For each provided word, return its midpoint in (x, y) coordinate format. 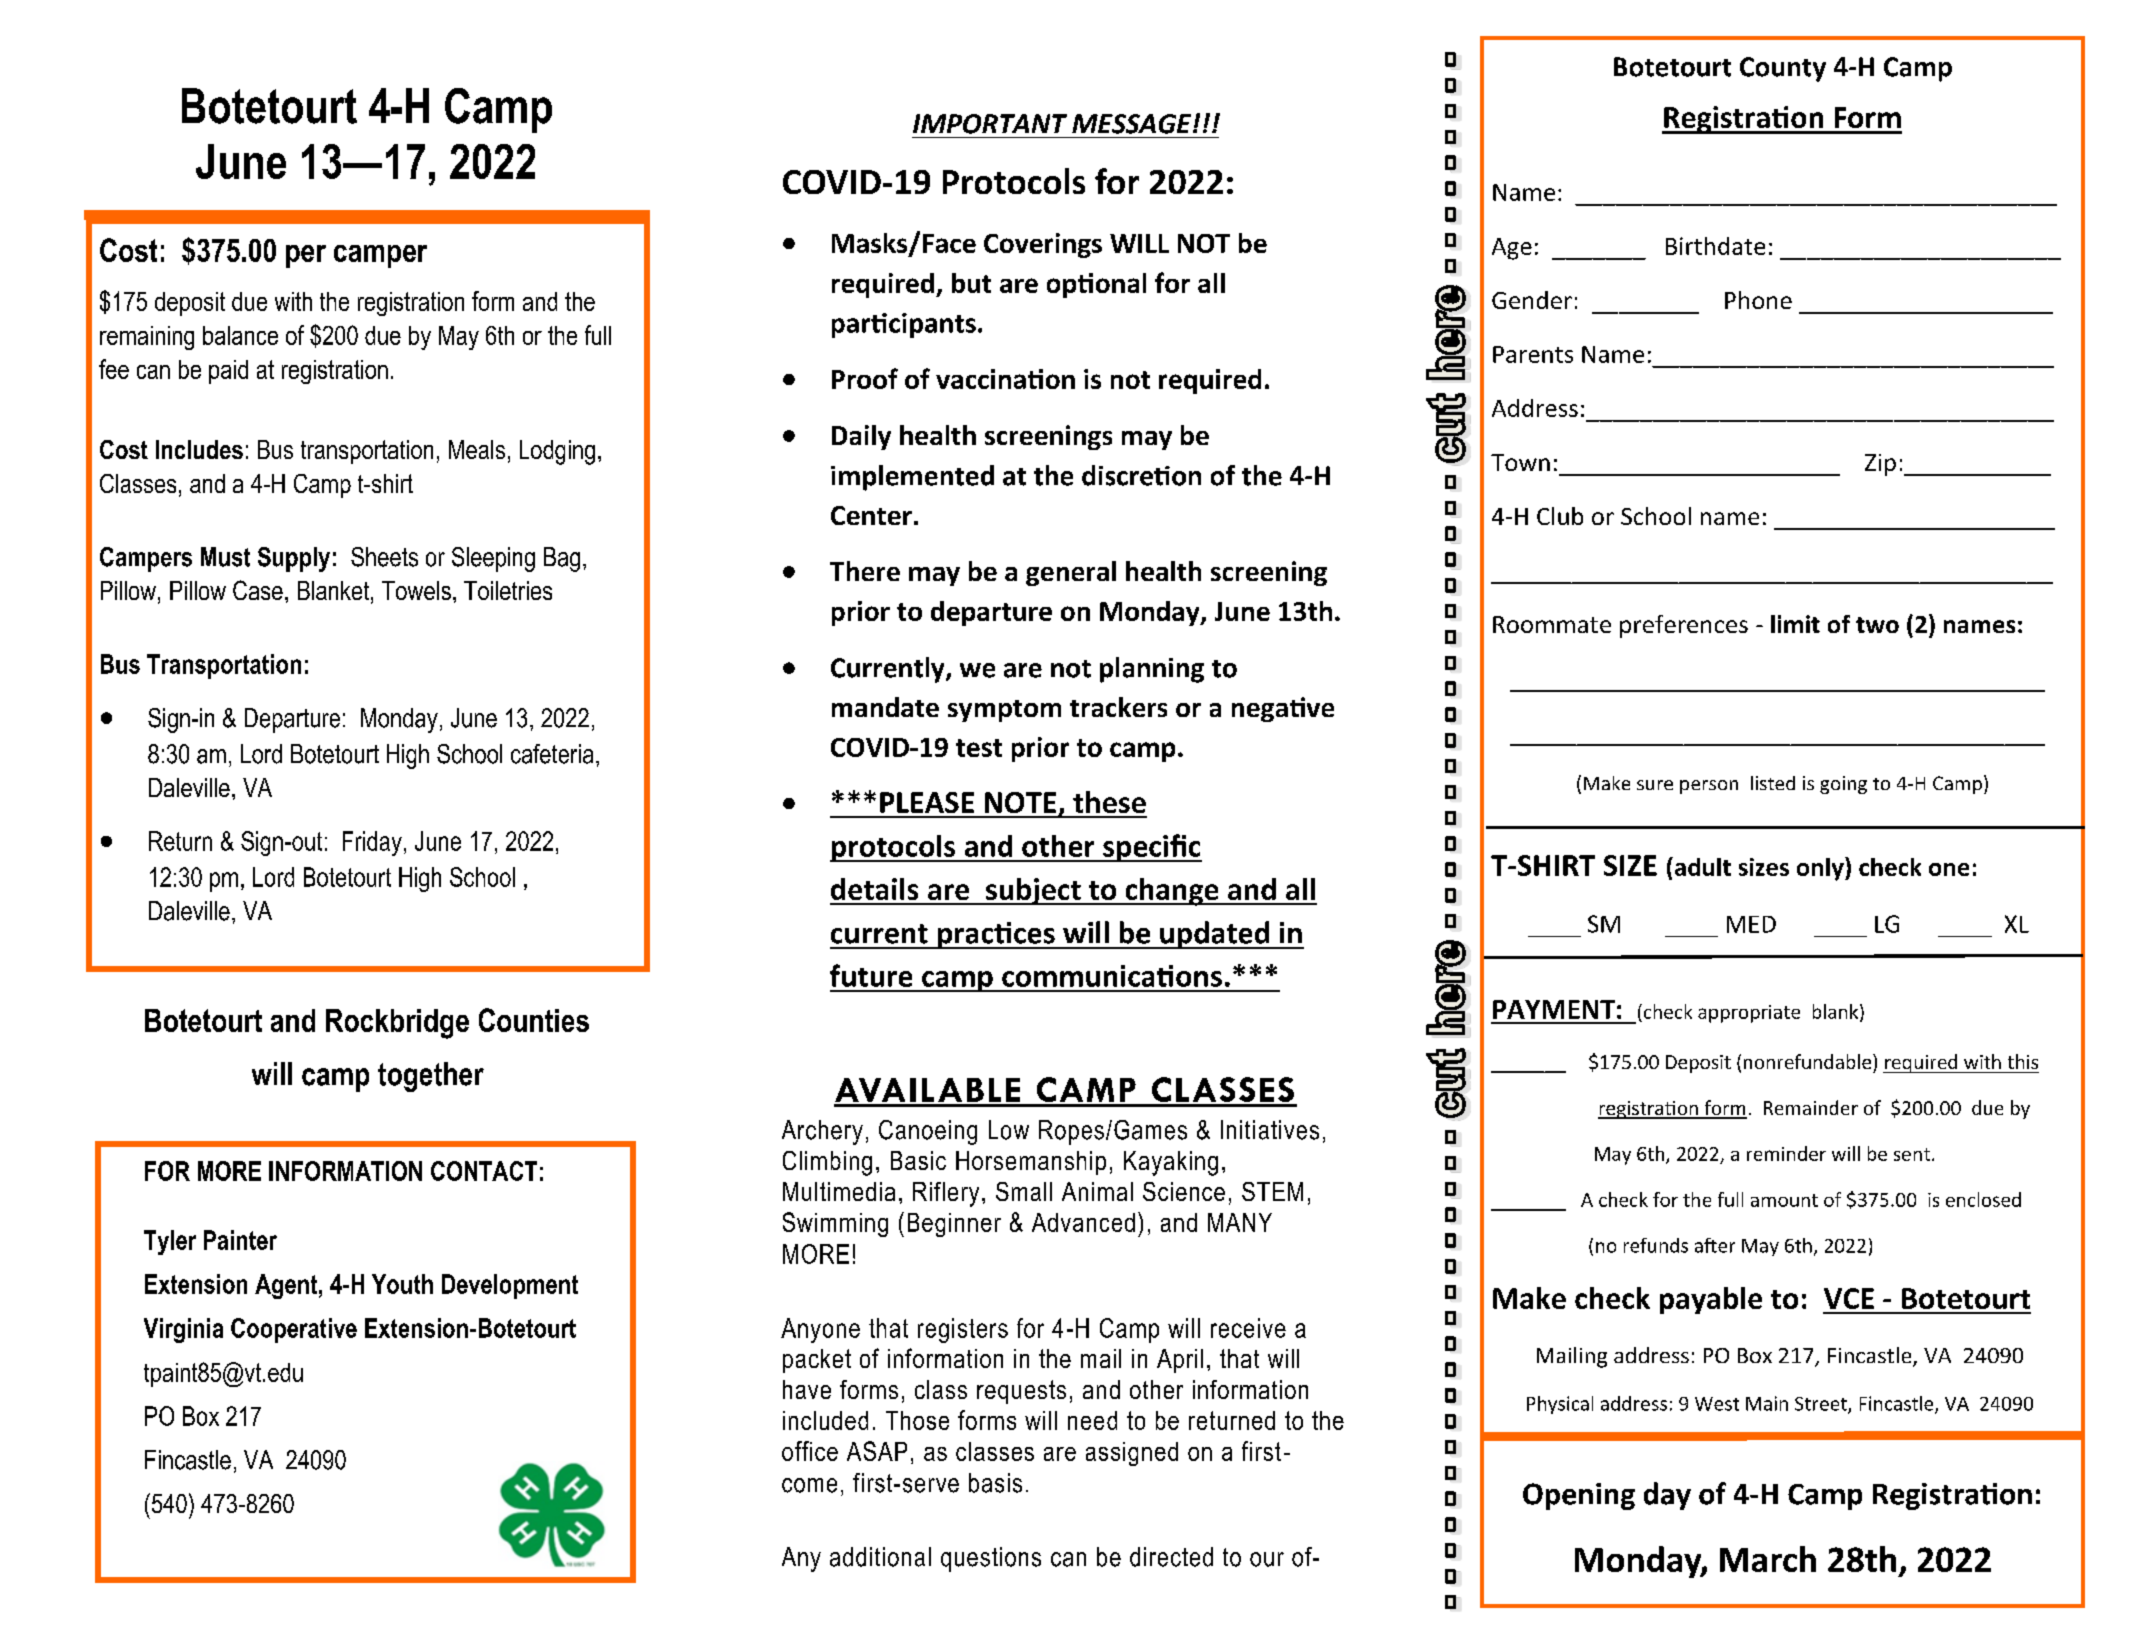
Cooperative (294, 1330)
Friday (372, 843)
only (1821, 869)
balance (240, 335)
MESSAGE (1133, 124)
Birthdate (1715, 246)
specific (1151, 848)
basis (995, 1483)
